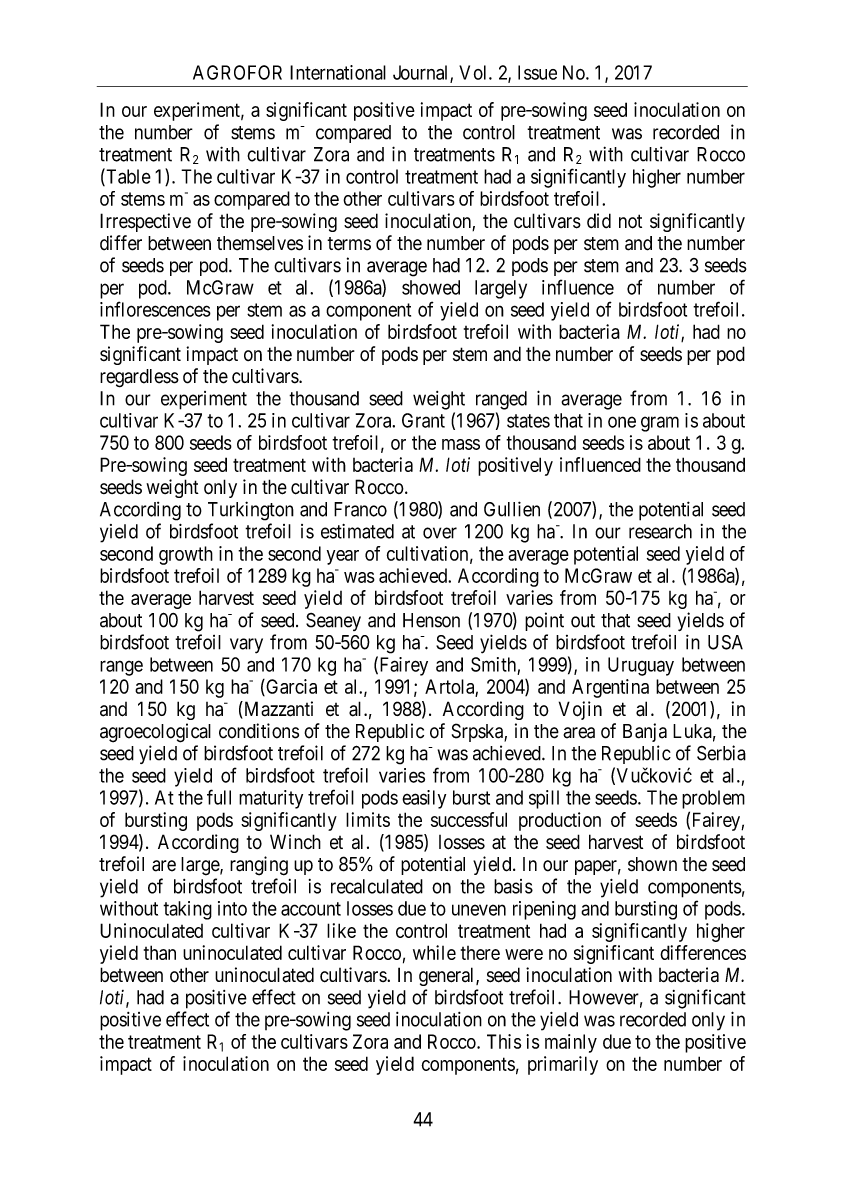  I want to click on International, so click(338, 72).
